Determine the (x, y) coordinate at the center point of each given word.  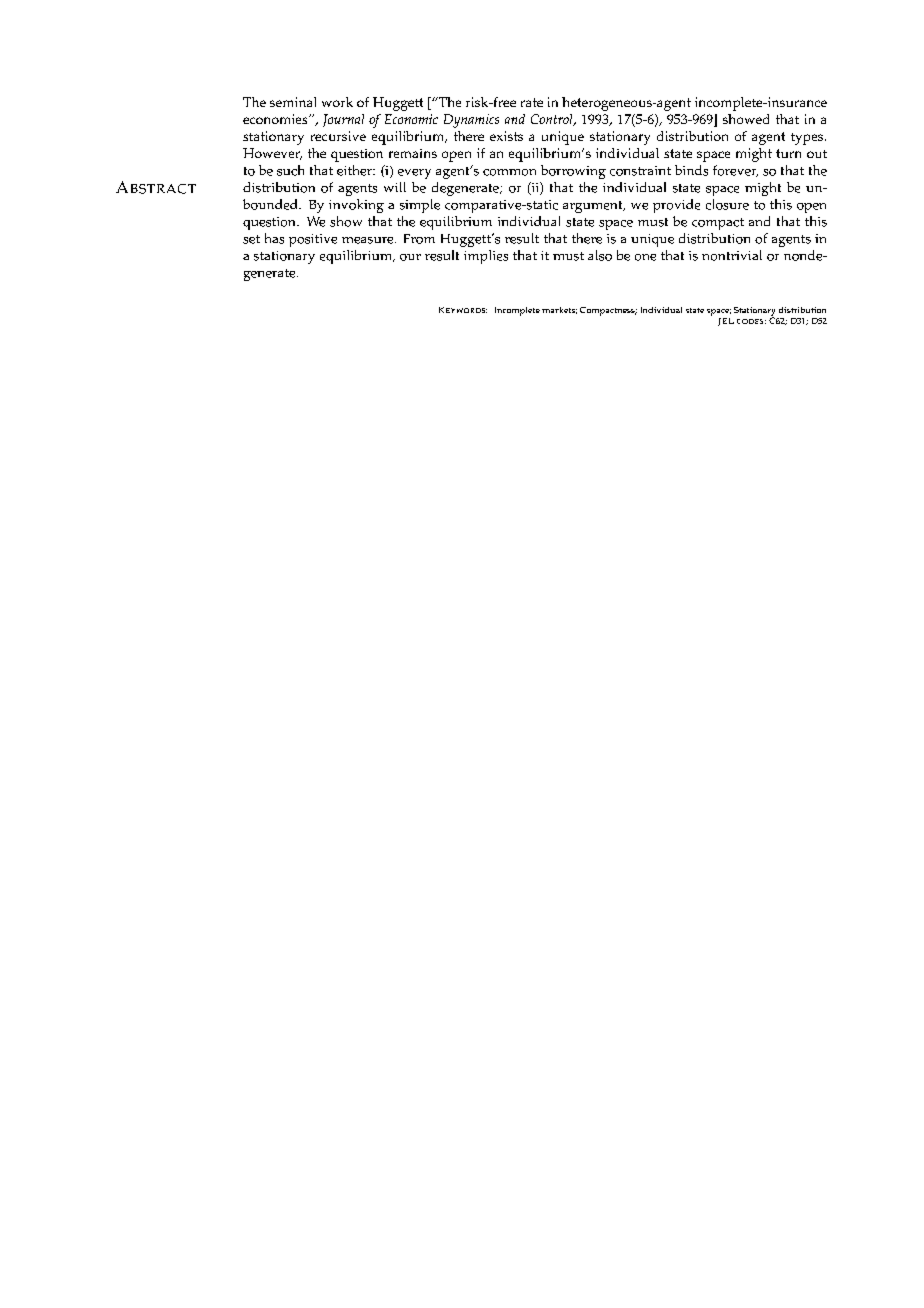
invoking (356, 206)
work (337, 102)
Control (553, 120)
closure (727, 204)
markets (559, 310)
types (808, 139)
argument (594, 207)
